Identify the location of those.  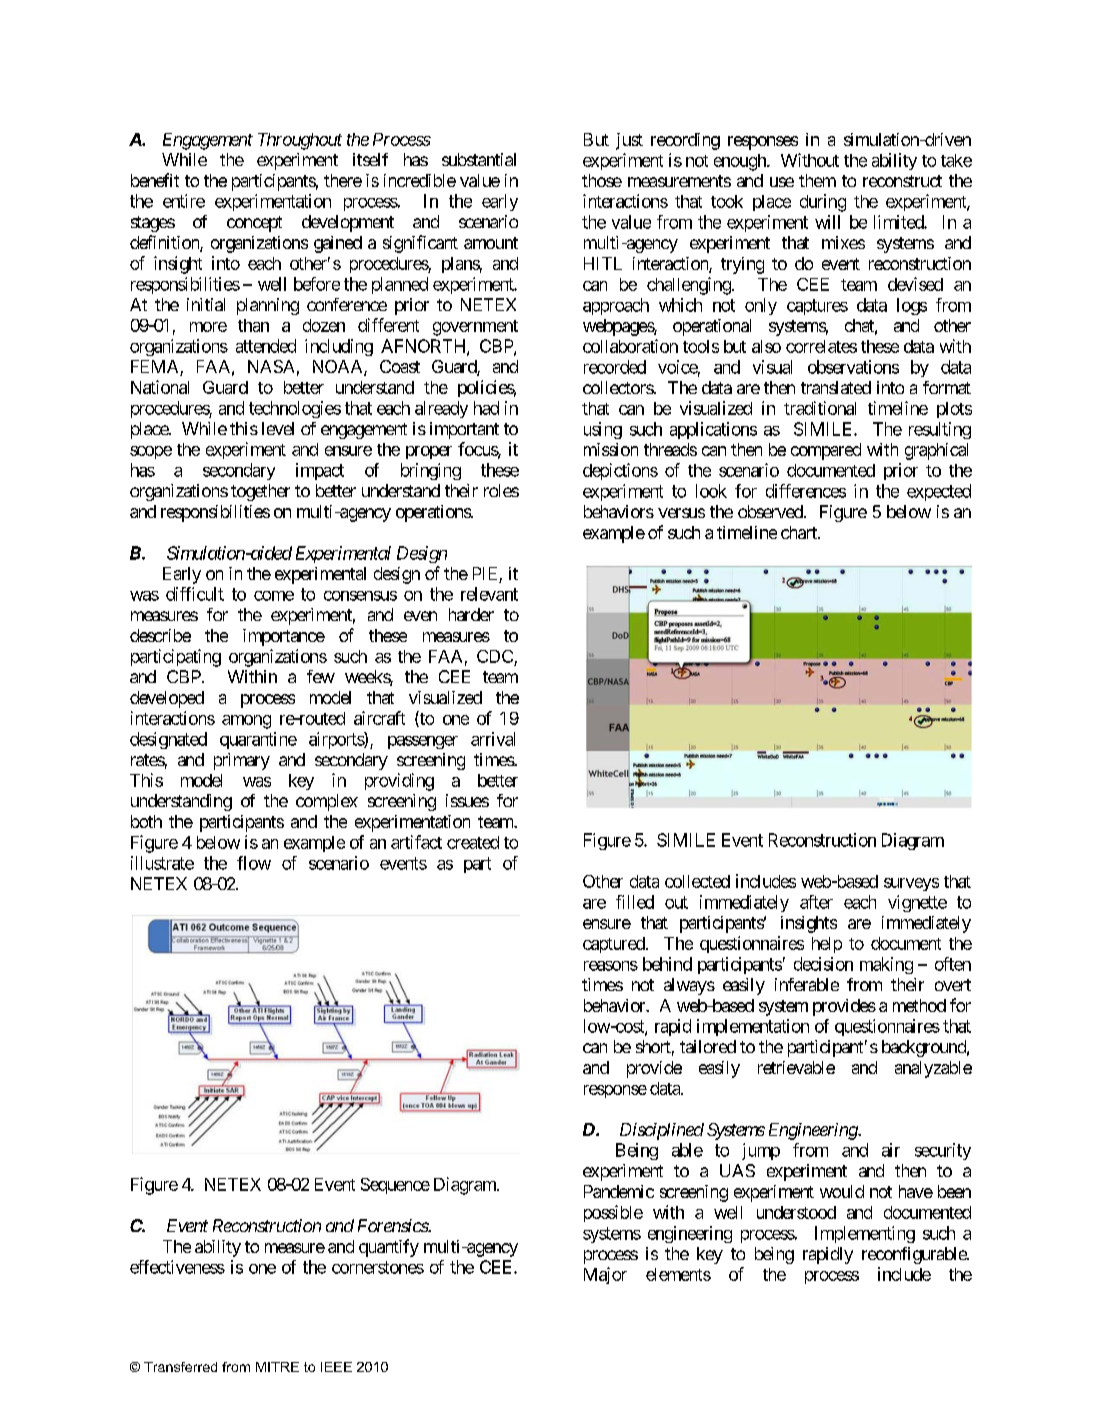
(602, 180).
